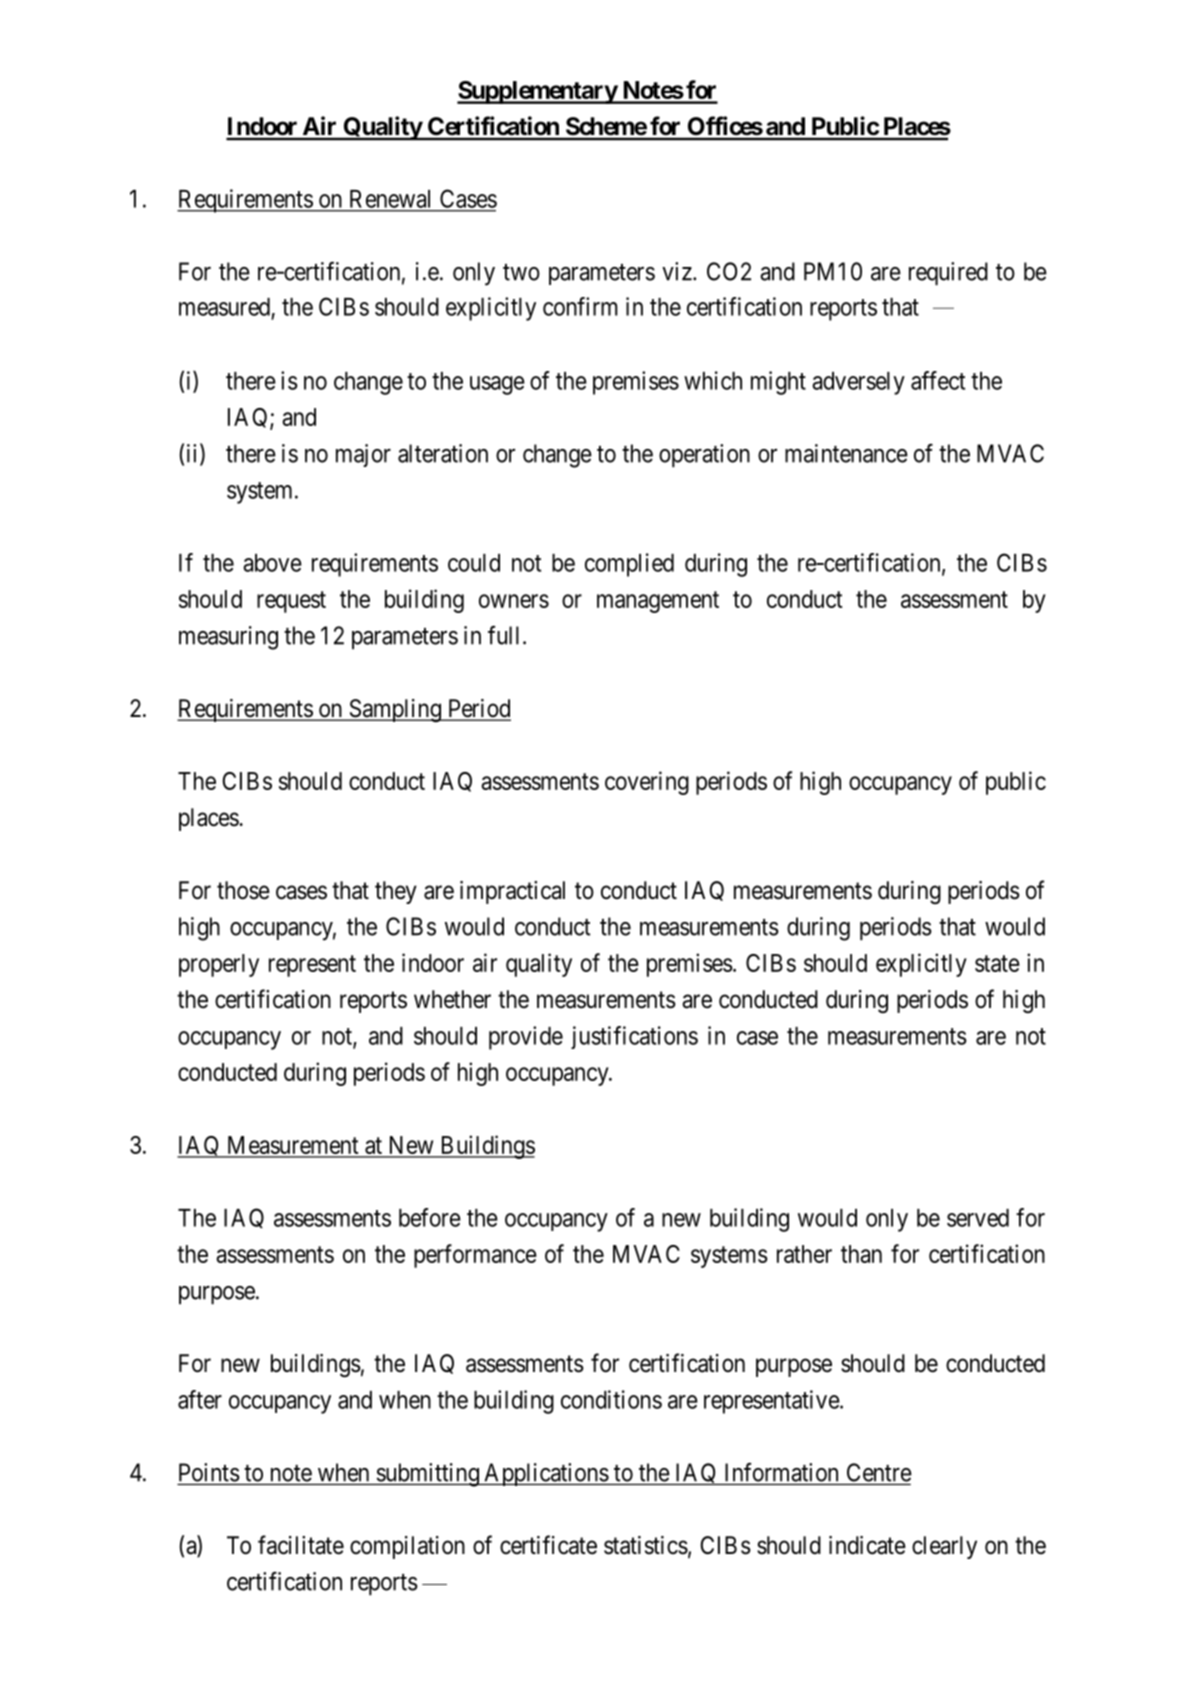  Describe the element at coordinates (646, 1545) in the screenshot. I see `statistics` at that location.
